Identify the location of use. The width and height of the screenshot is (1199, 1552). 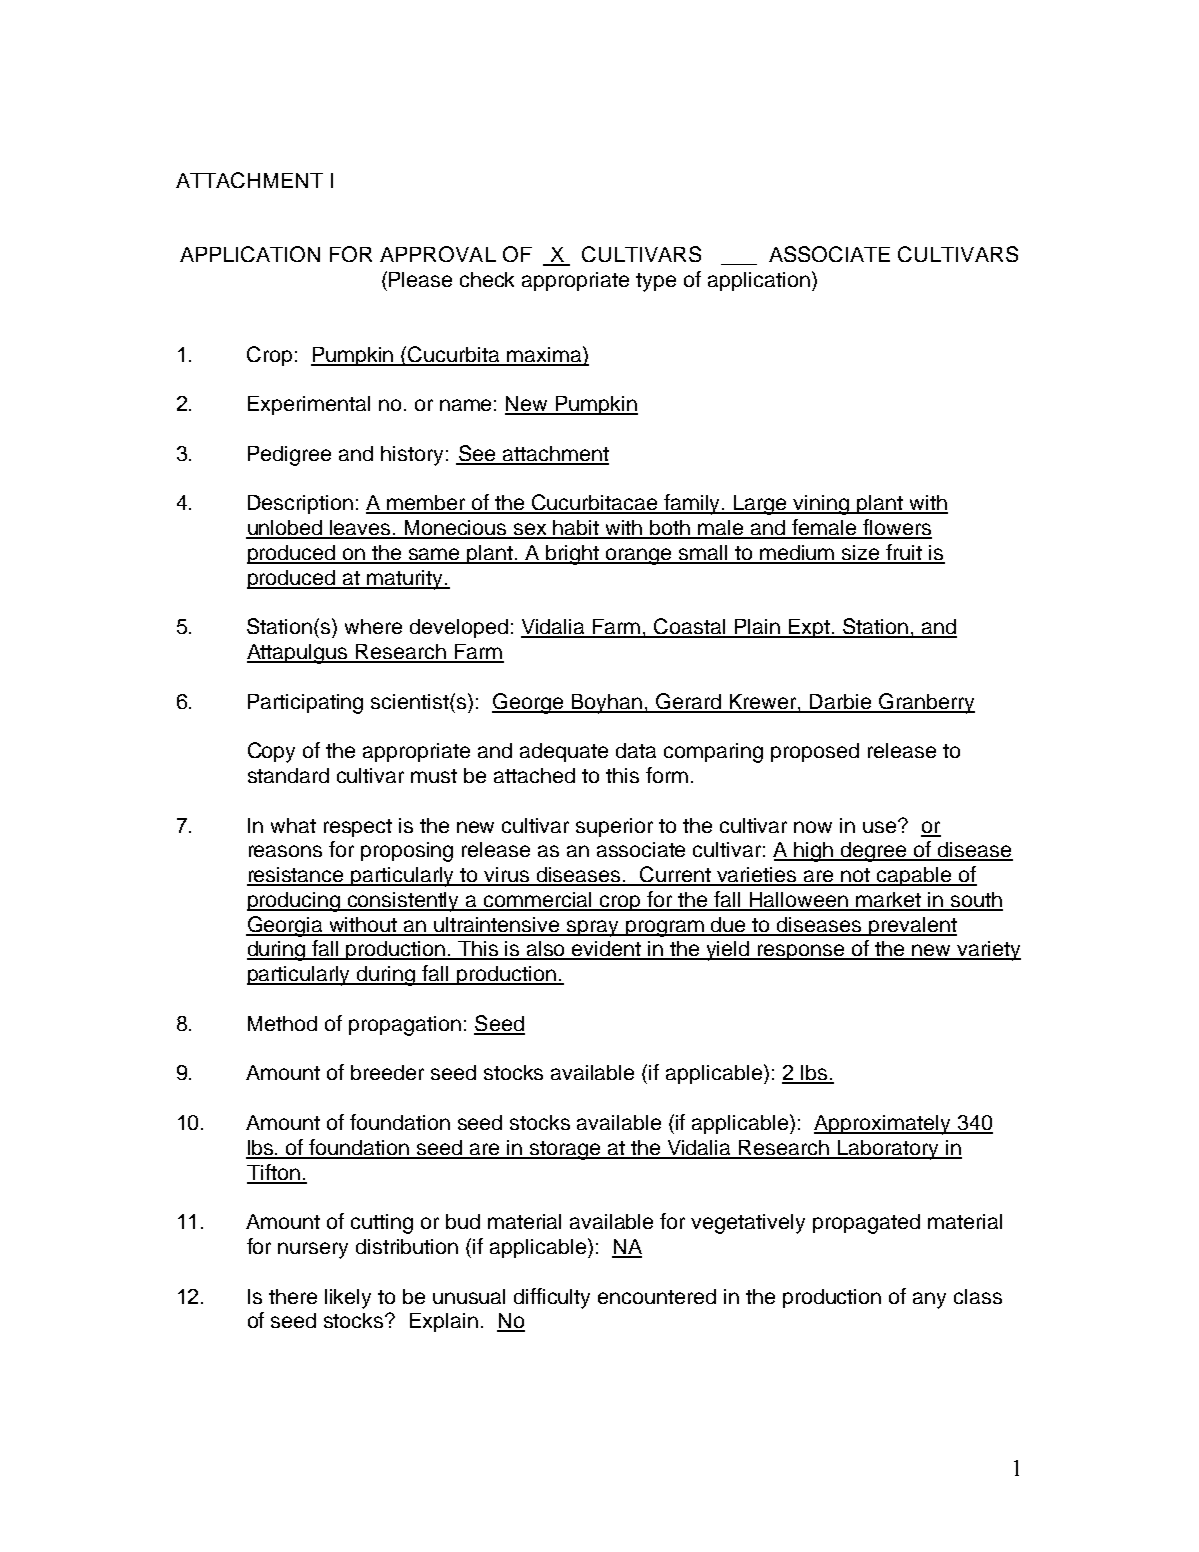
(881, 826).
